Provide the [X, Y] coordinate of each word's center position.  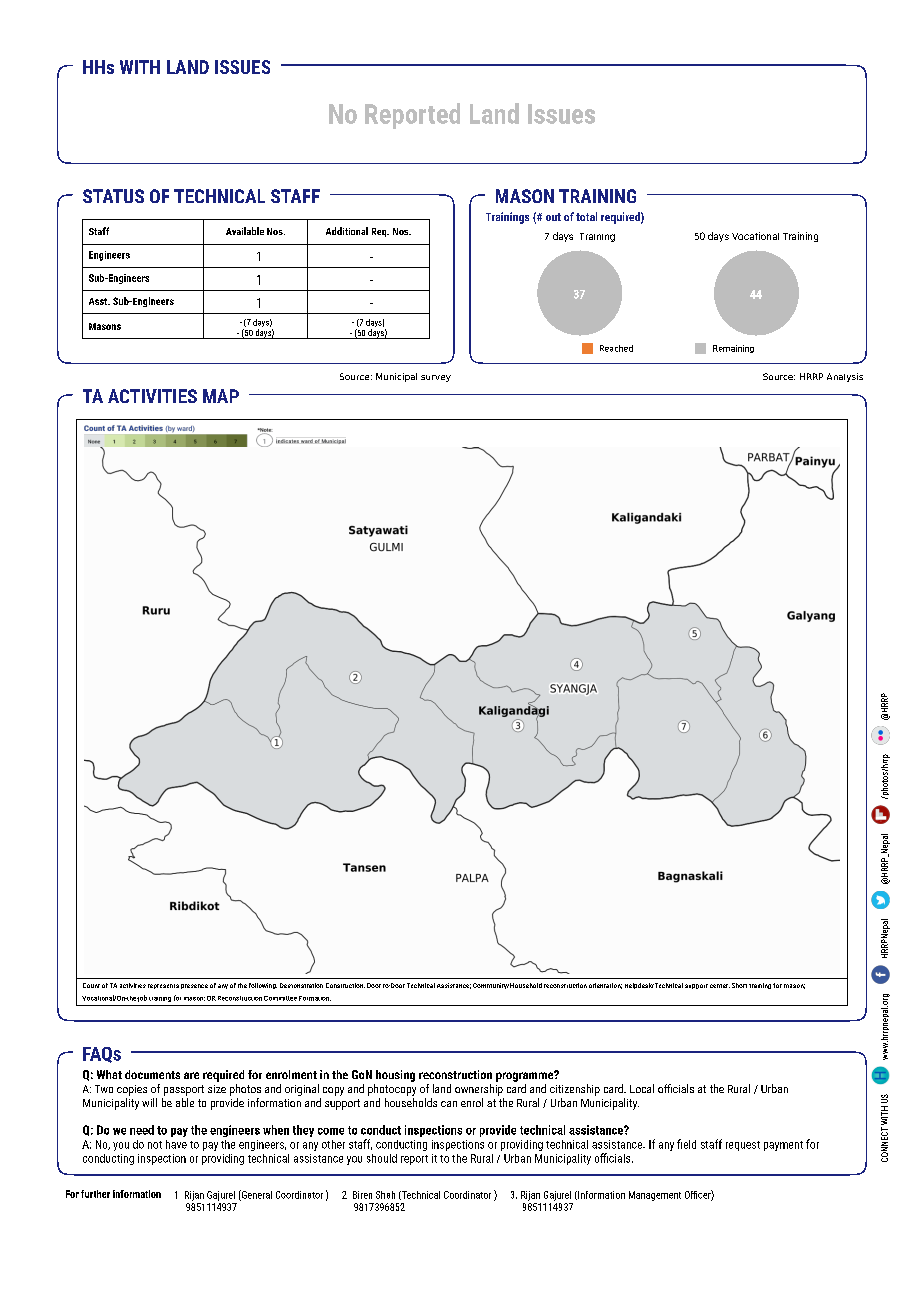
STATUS [113, 196]
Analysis [845, 377]
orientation [605, 986]
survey [436, 378]
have [176, 1144]
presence [194, 986]
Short [739, 985]
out [553, 217]
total [586, 216]
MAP [221, 396]
